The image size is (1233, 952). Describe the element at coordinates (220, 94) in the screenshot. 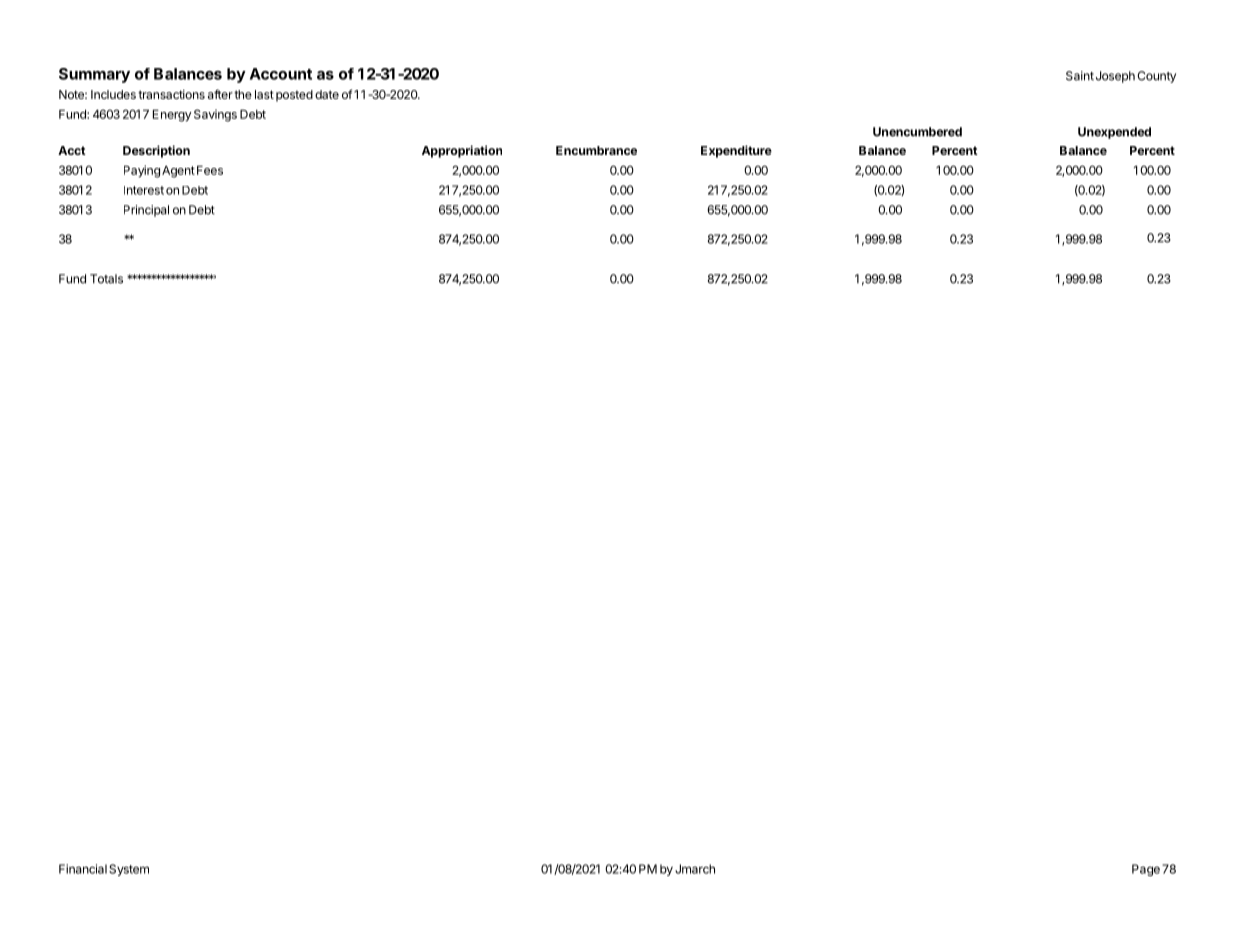

I see `after` at that location.
